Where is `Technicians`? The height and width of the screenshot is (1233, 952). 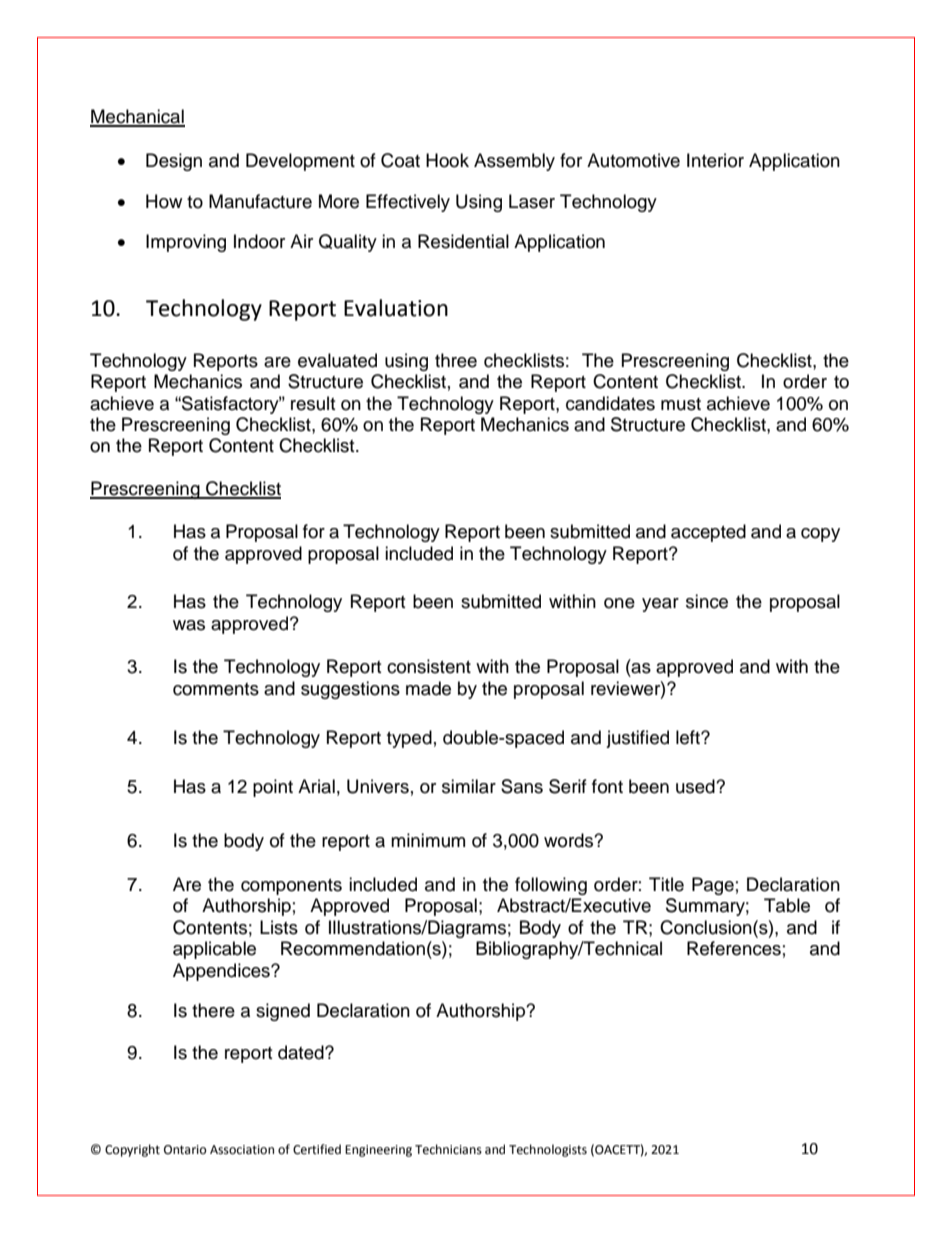
Technicians is located at coordinates (448, 1149).
